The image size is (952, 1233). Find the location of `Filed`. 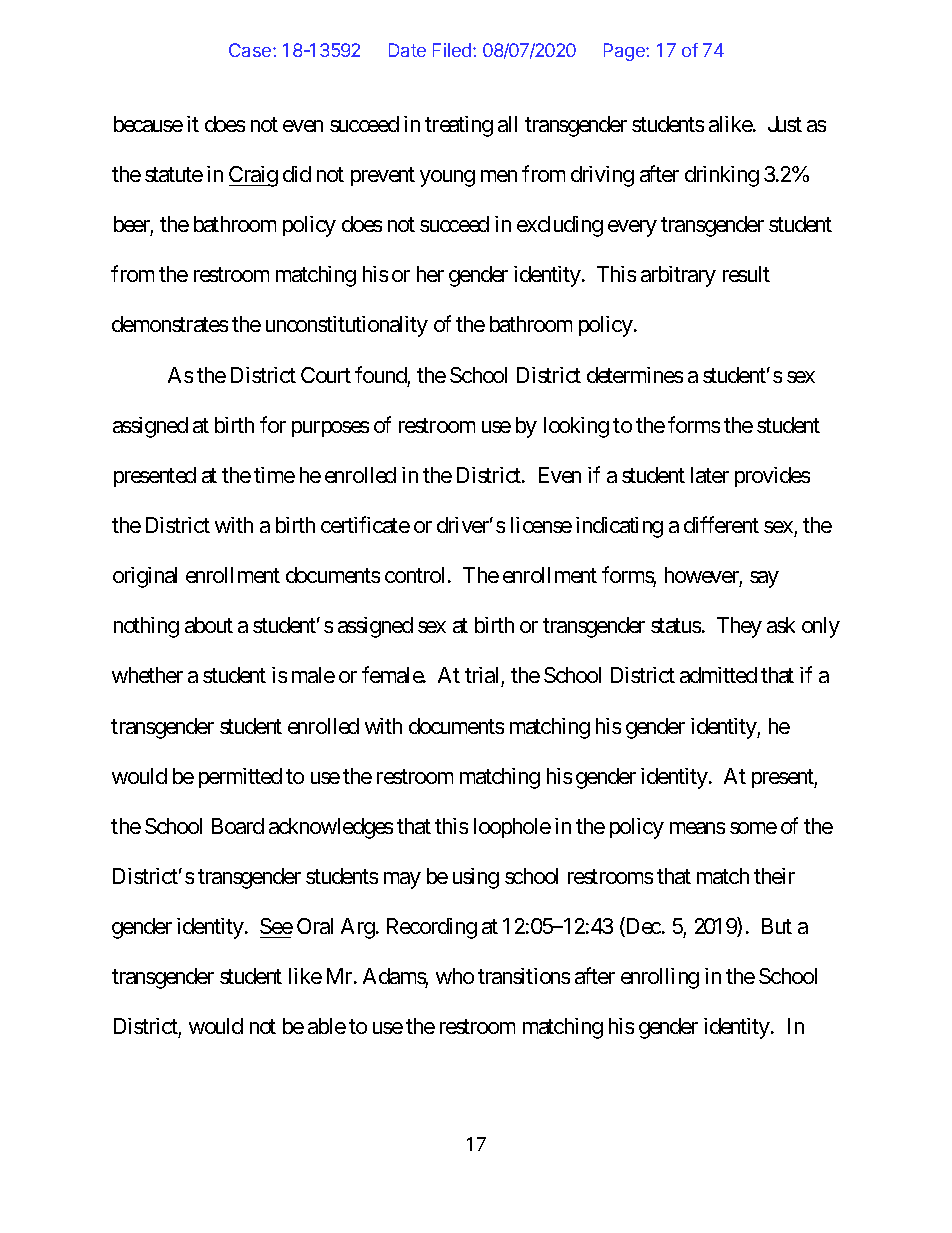

Filed is located at coordinates (453, 50).
